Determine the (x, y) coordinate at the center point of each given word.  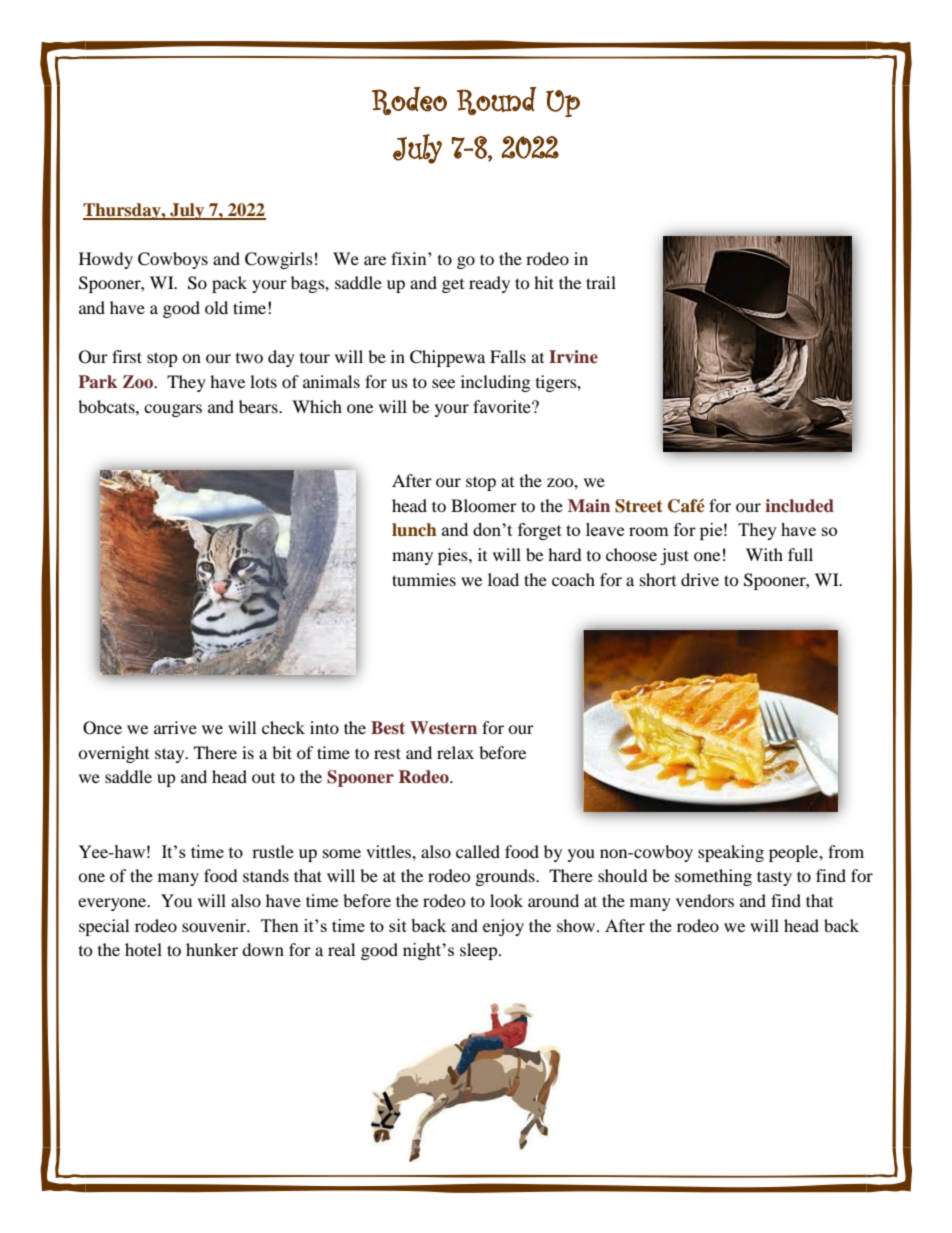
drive (700, 579)
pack (229, 284)
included (799, 506)
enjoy (503, 927)
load (503, 579)
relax (455, 752)
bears (259, 406)
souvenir (215, 925)
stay (171, 755)
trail (601, 282)
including (495, 383)
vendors (705, 900)
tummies (424, 579)
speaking (731, 853)
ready (489, 284)
